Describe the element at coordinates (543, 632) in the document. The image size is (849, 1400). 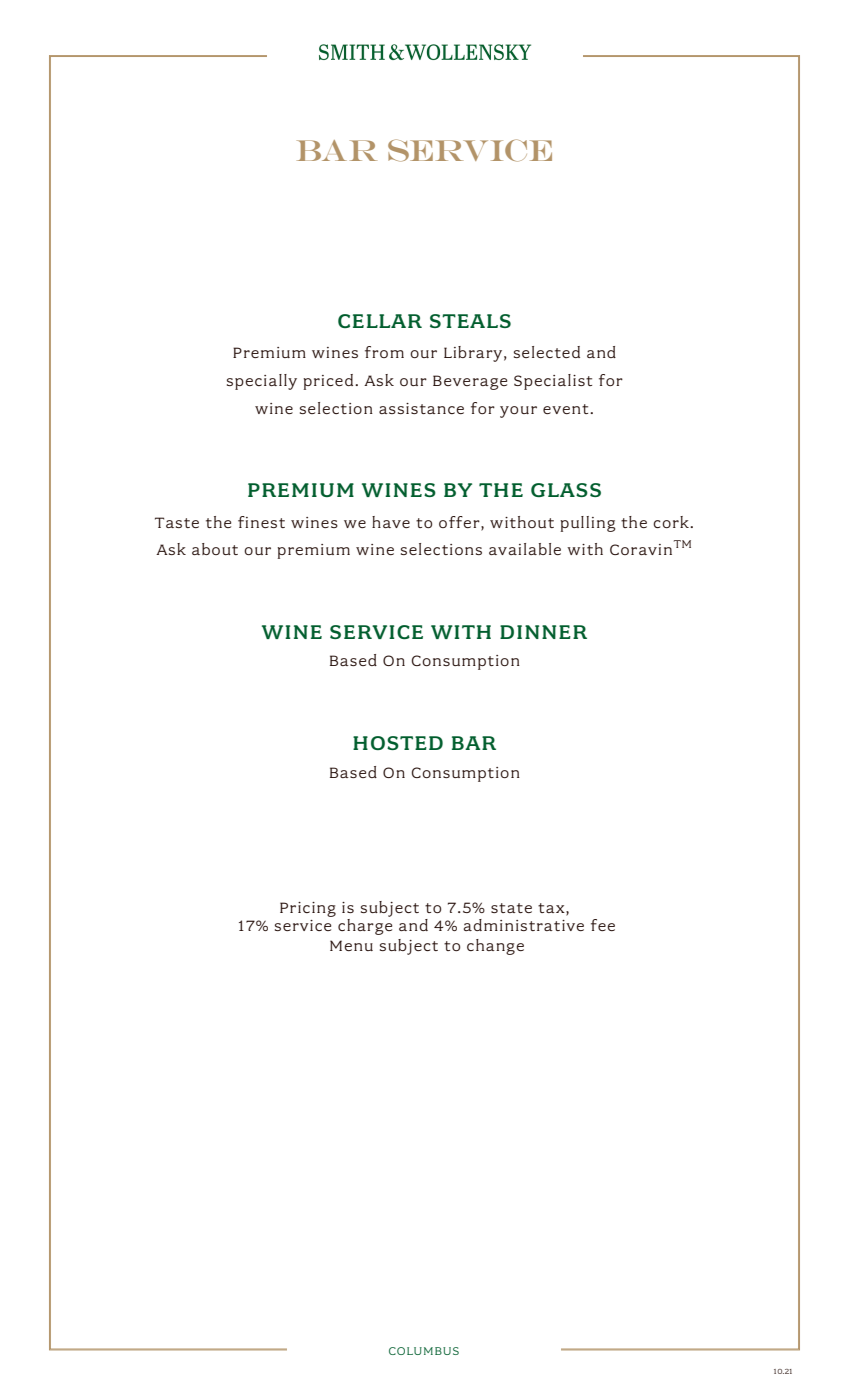
I see `DINNER` at that location.
